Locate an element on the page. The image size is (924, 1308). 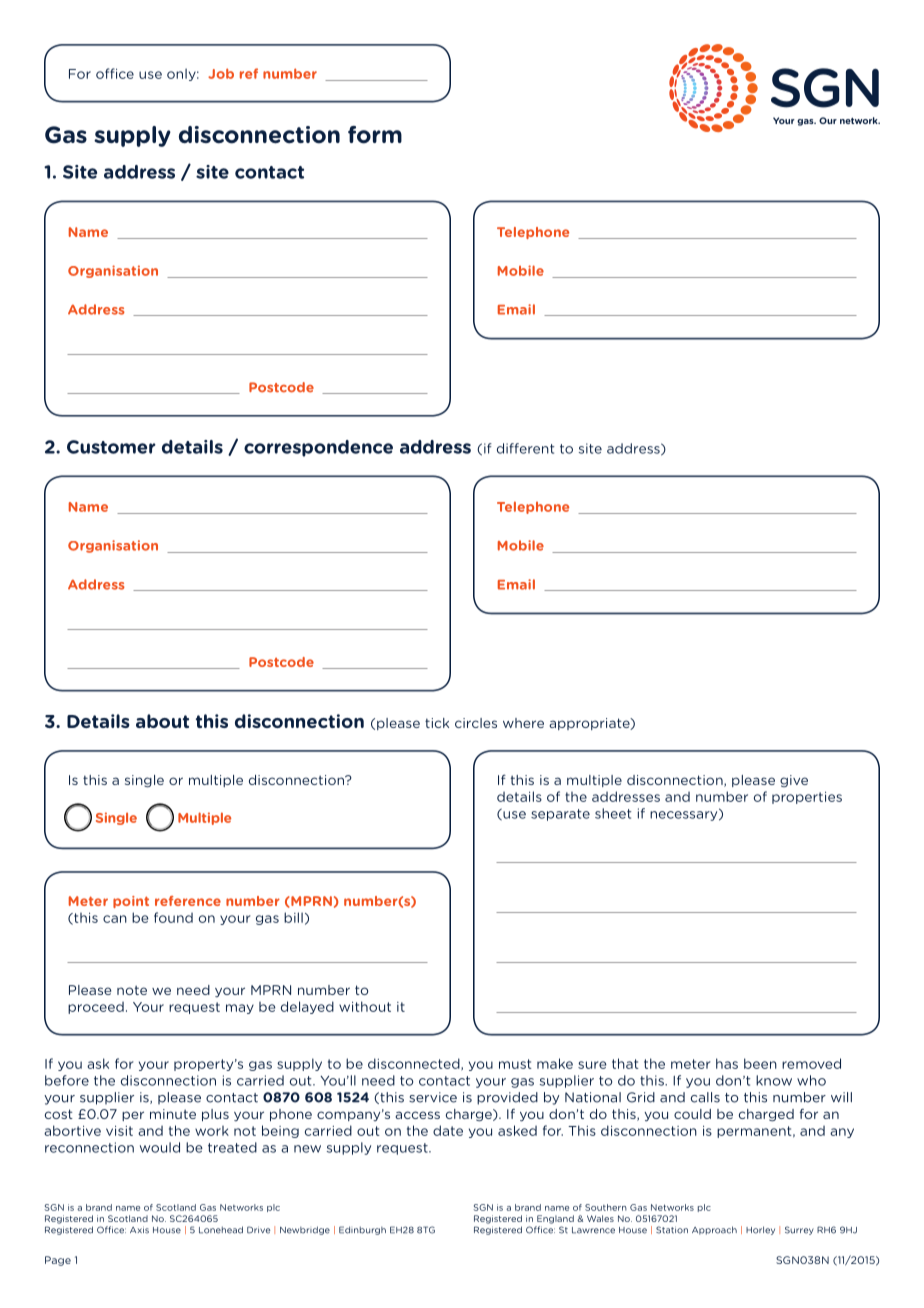
Job is located at coordinates (221, 73).
